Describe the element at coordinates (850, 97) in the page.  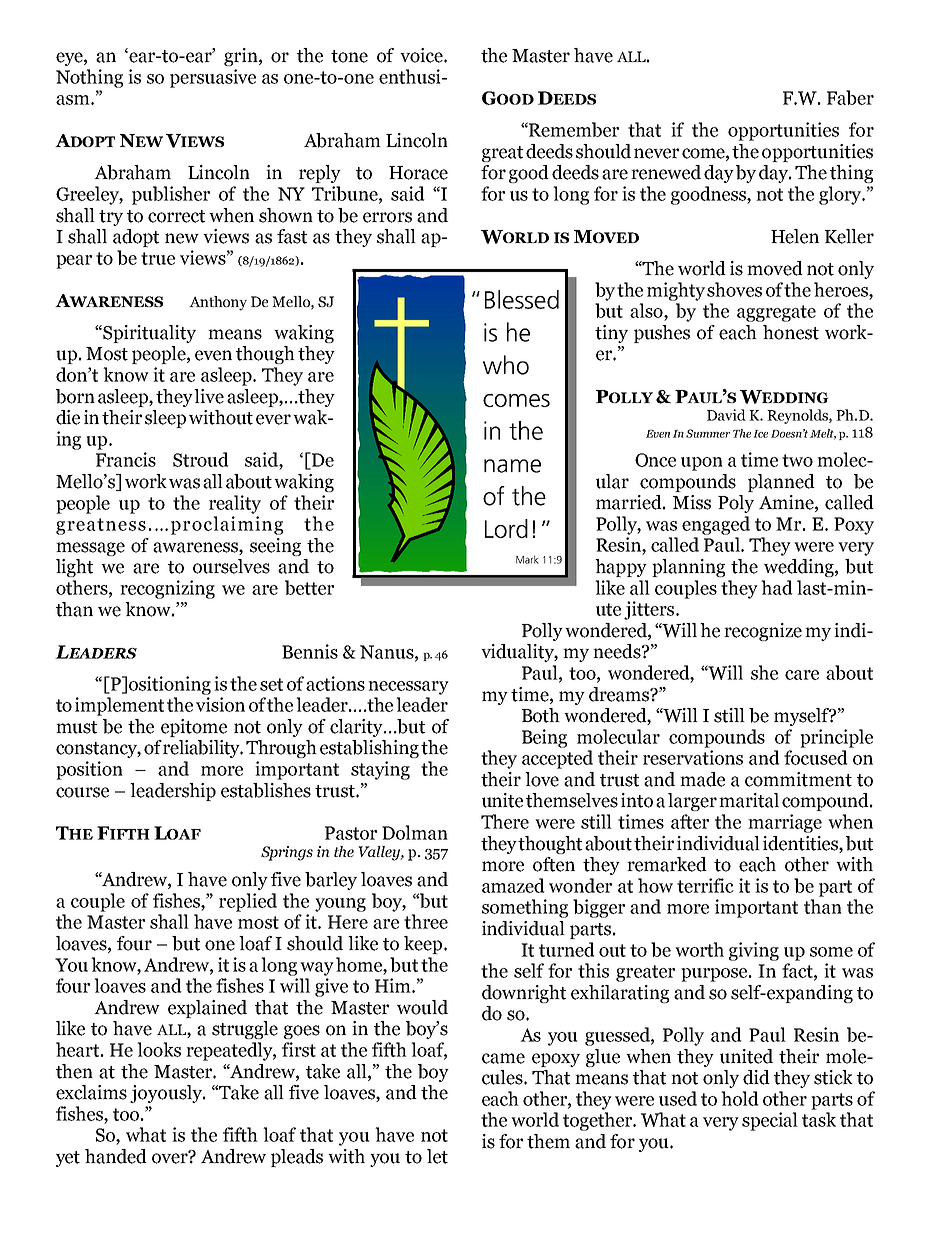
I see `Faber` at that location.
